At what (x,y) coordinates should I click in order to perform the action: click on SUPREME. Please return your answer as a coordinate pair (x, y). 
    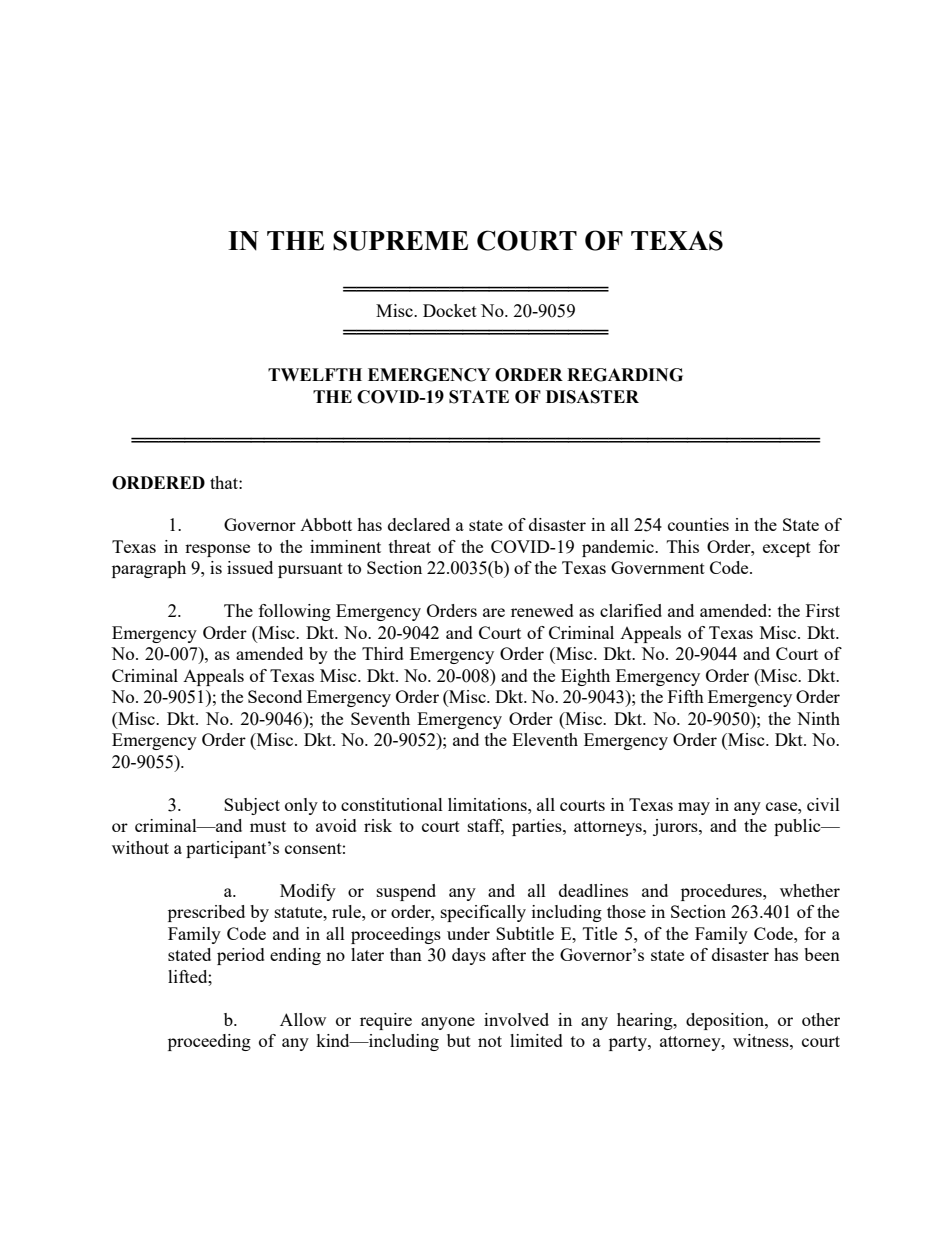
    Looking at the image, I should click on (400, 240).
